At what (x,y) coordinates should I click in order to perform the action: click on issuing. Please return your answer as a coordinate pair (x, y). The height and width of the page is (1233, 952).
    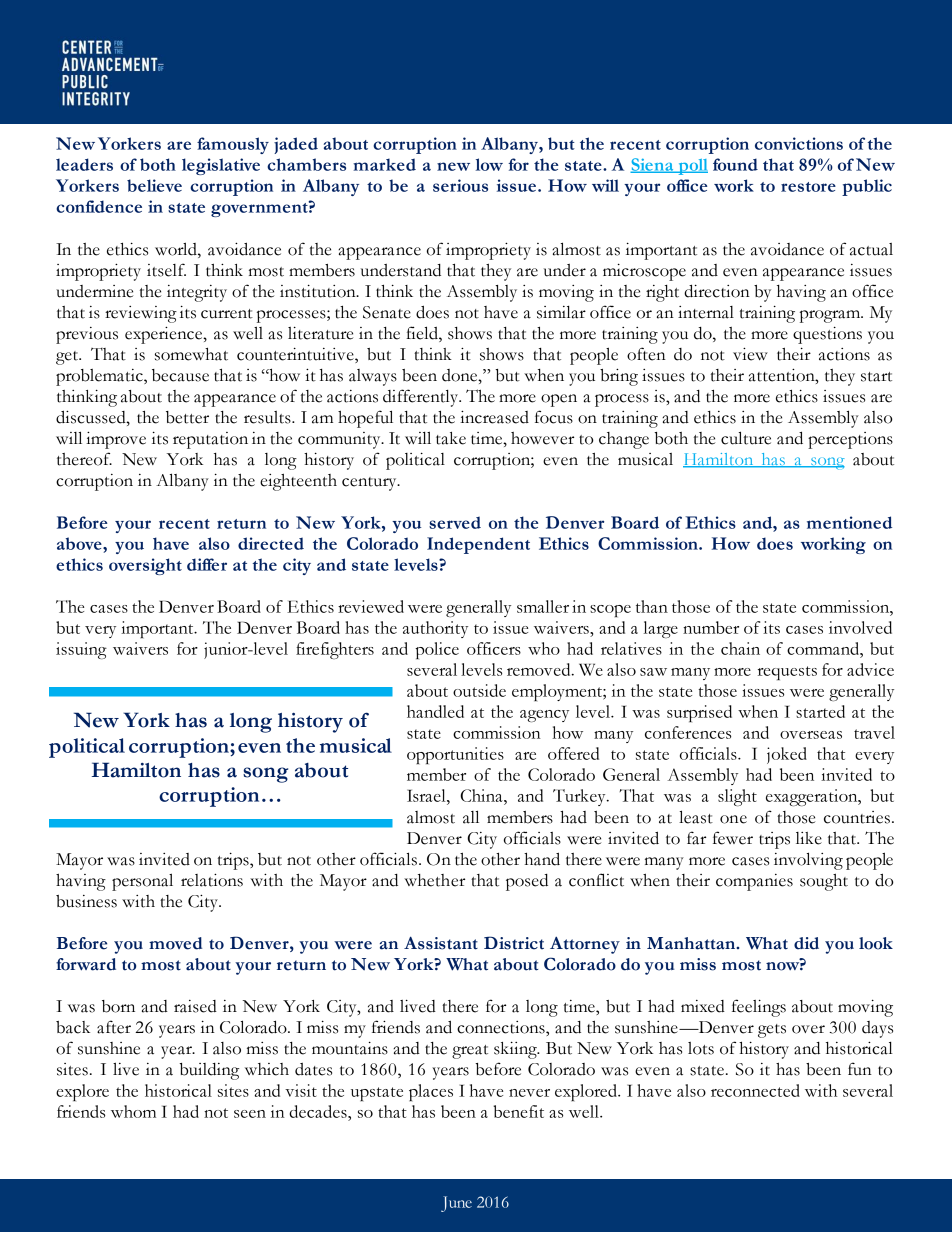
    Looking at the image, I should click on (81, 650).
